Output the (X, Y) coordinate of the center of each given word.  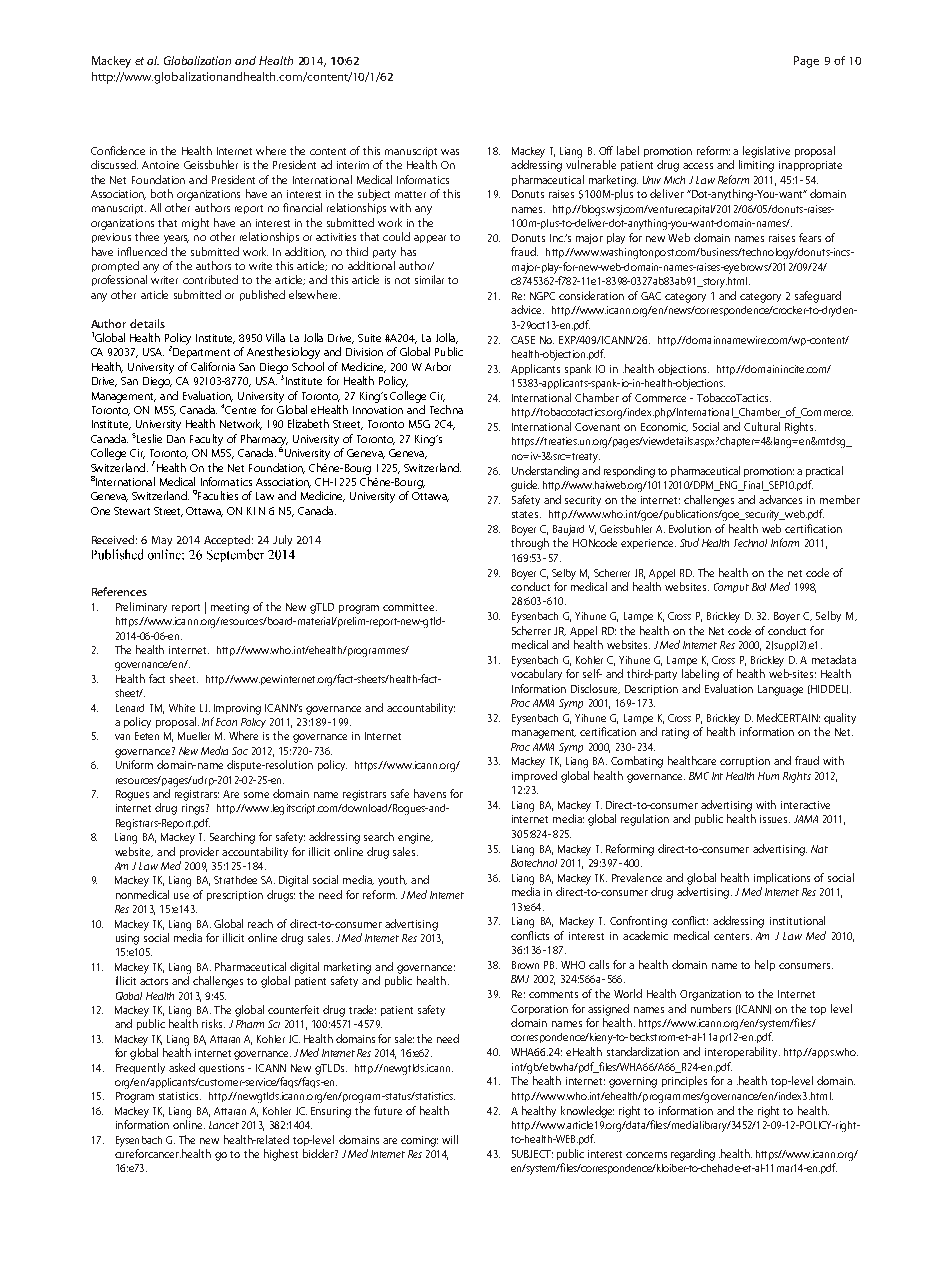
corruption (745, 762)
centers (733, 936)
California (213, 366)
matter (410, 194)
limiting (756, 166)
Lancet (224, 1125)
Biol (759, 587)
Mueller (194, 736)
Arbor (438, 366)
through (530, 544)
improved (534, 776)
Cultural (762, 426)
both (162, 193)
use (181, 896)
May (162, 541)
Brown (525, 965)
